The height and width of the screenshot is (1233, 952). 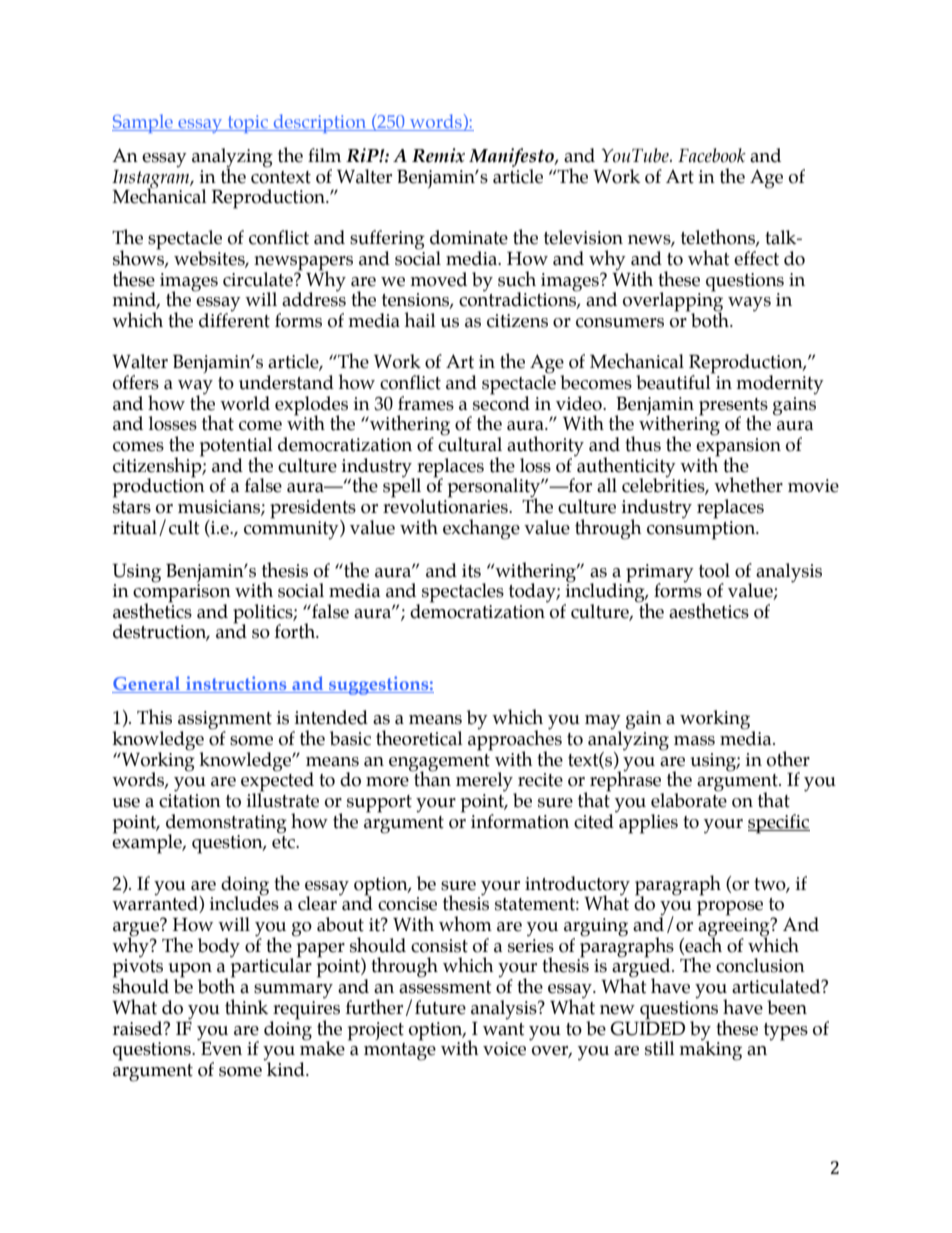 I want to click on potential, so click(x=236, y=448).
